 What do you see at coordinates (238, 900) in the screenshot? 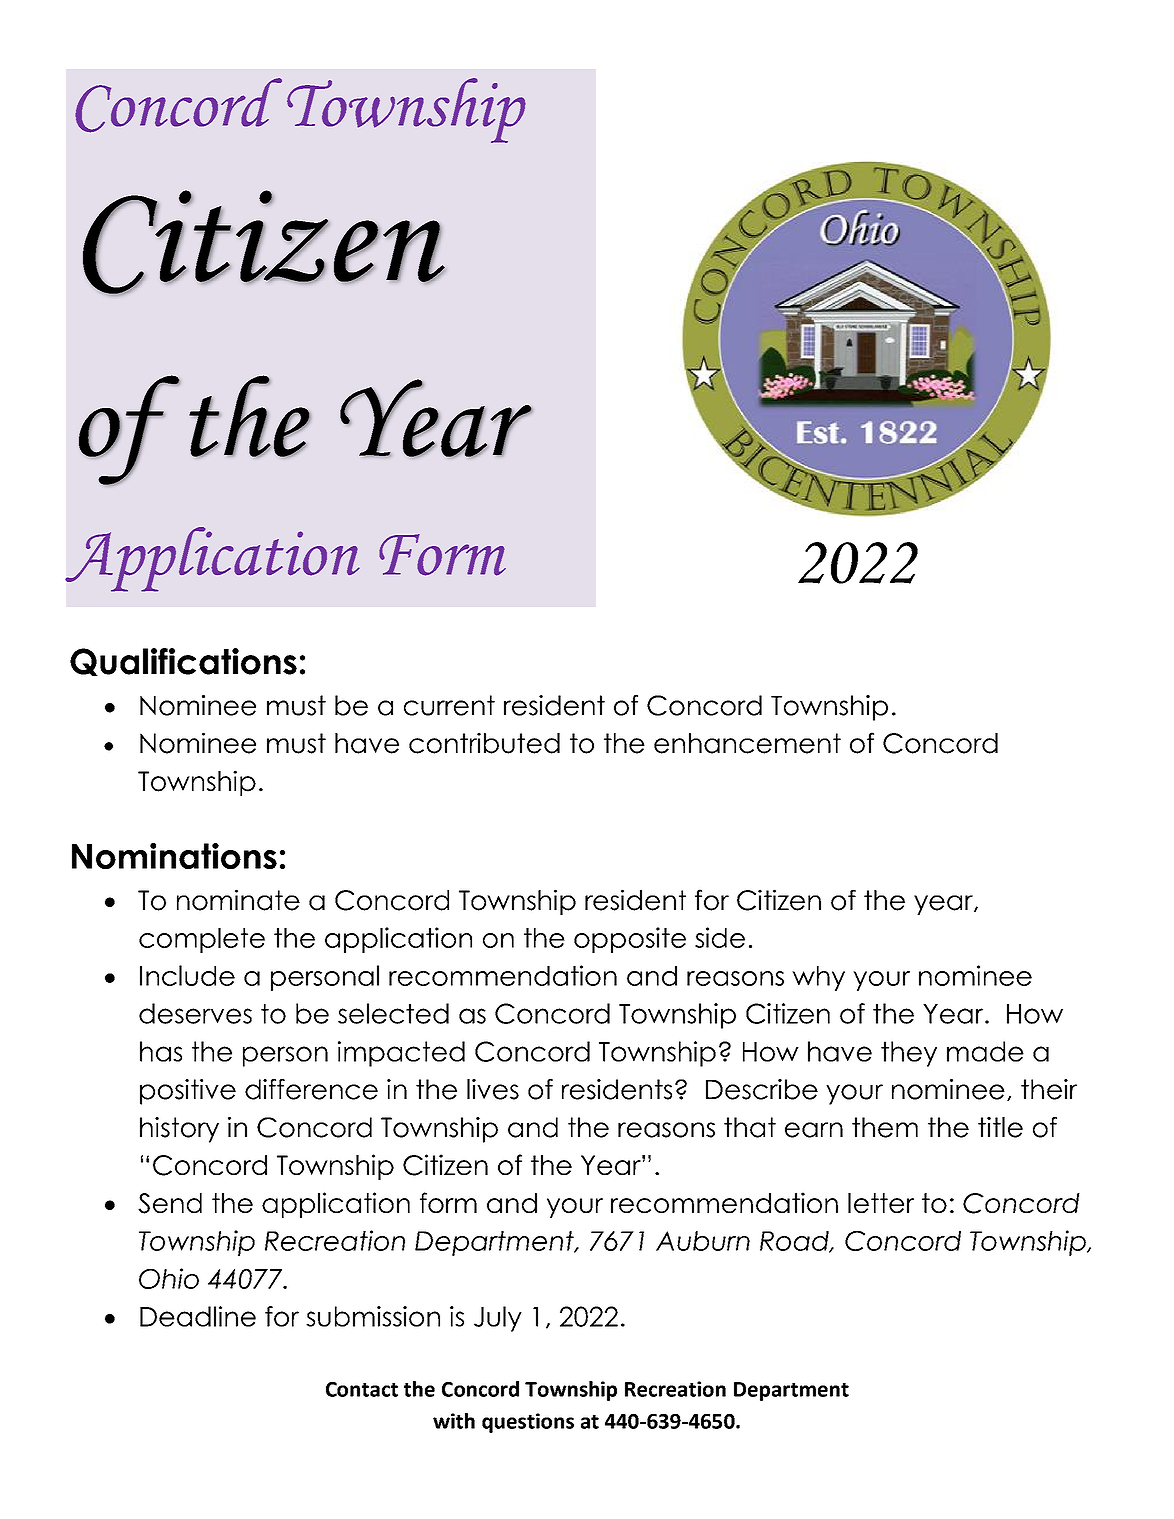
I see `nominate` at bounding box center [238, 900].
